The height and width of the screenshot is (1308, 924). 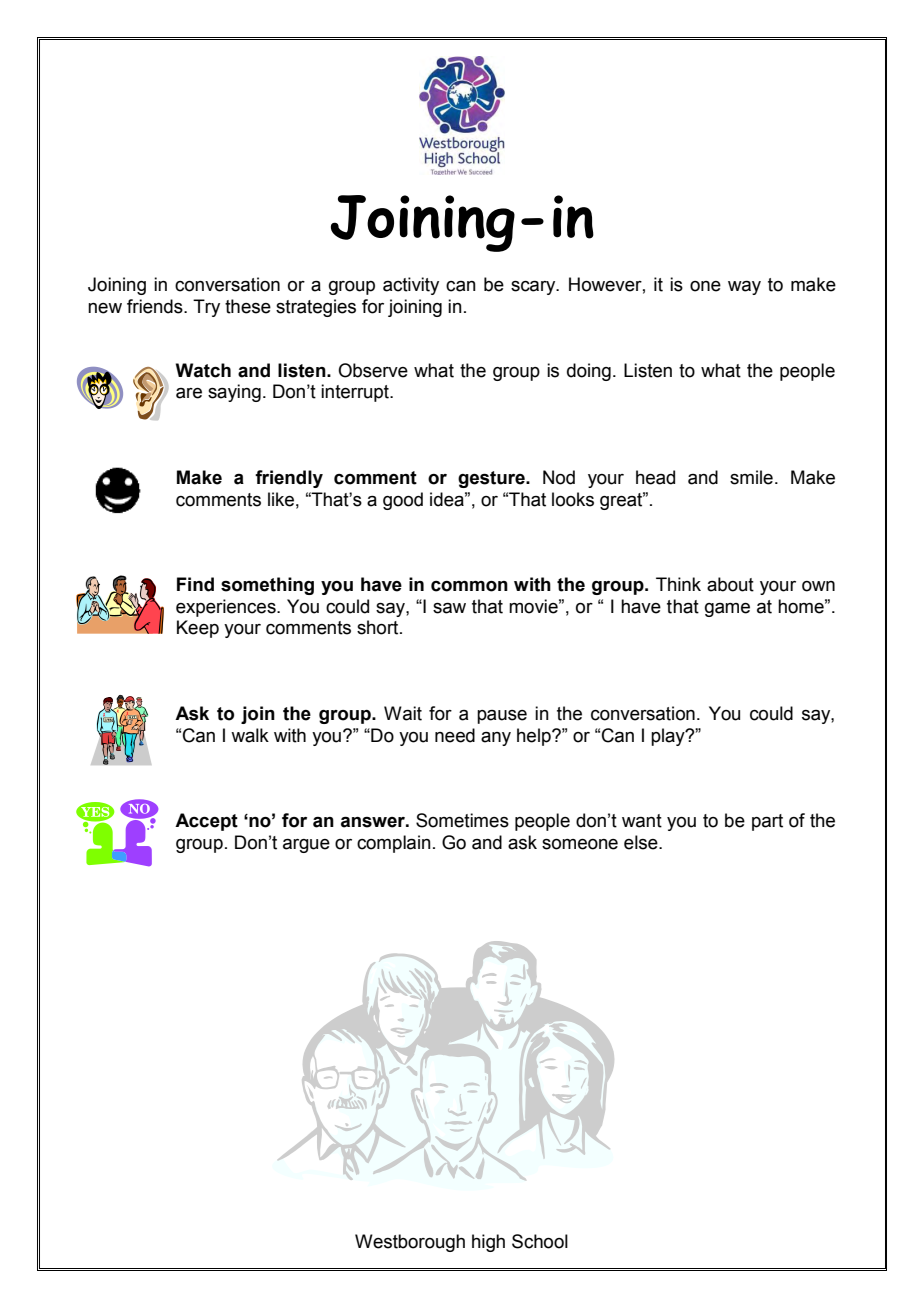 I want to click on Keep, so click(x=198, y=629).
